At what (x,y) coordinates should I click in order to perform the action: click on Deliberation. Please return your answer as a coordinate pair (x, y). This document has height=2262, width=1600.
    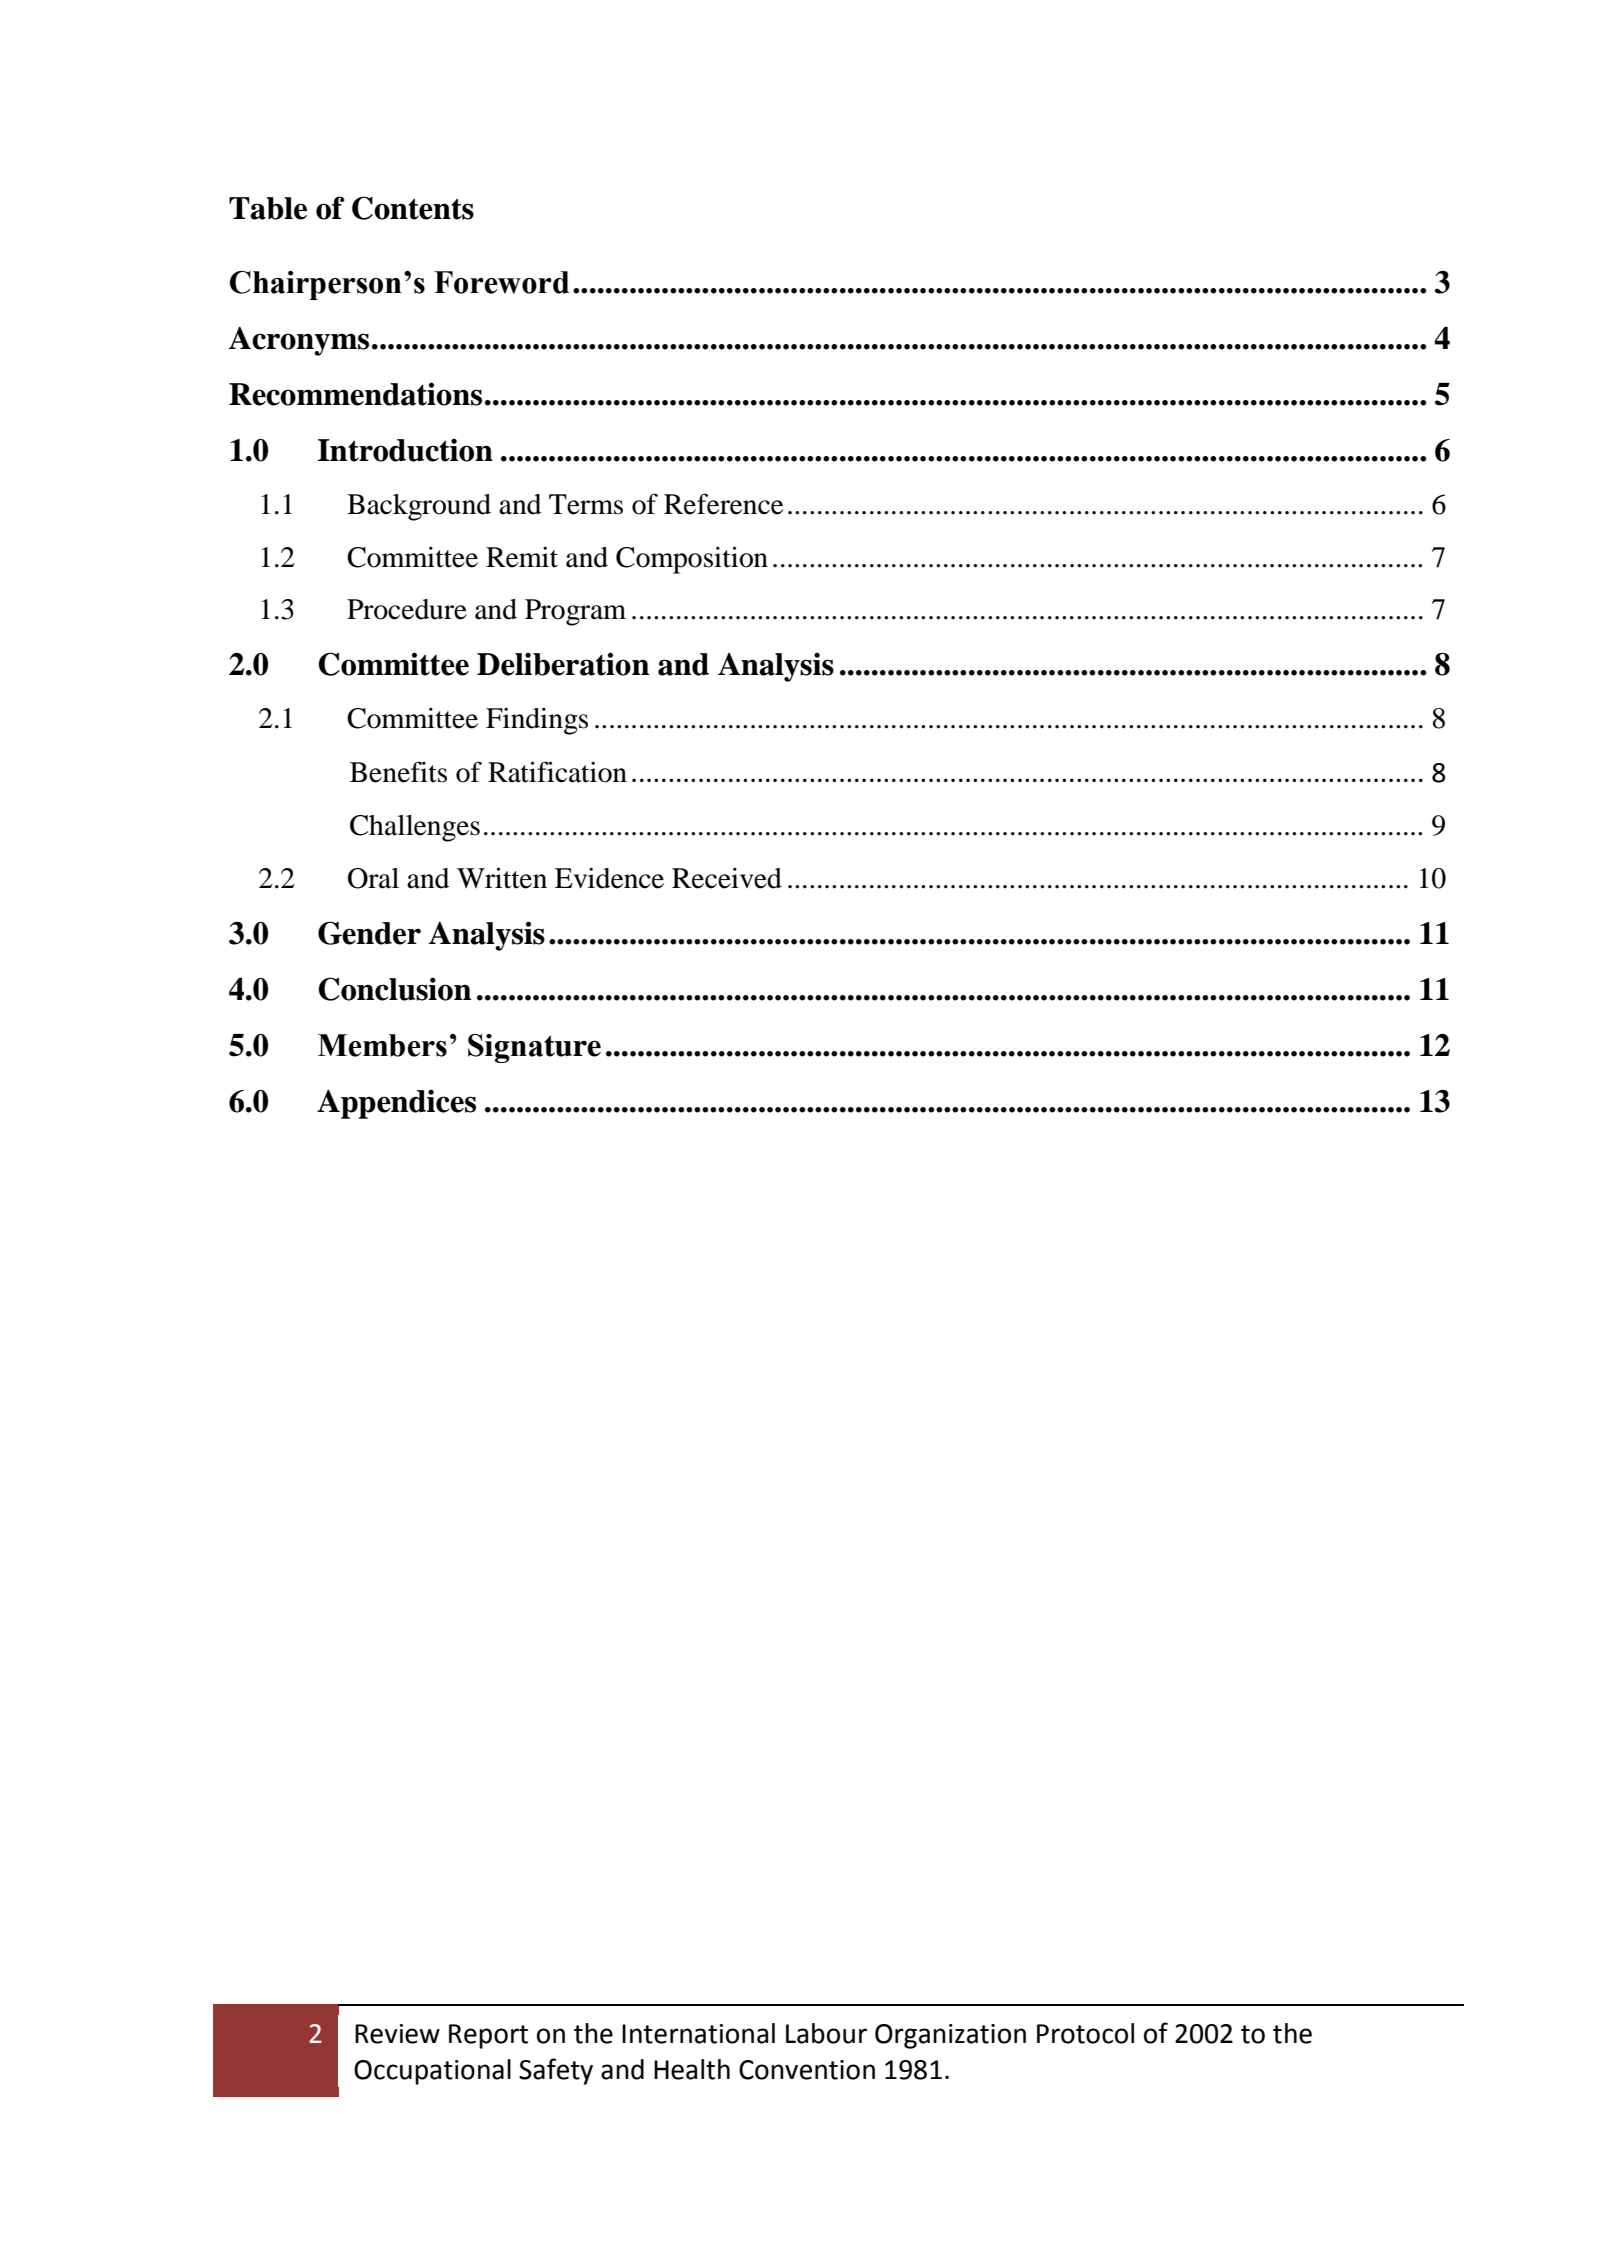
    Looking at the image, I should click on (563, 664).
